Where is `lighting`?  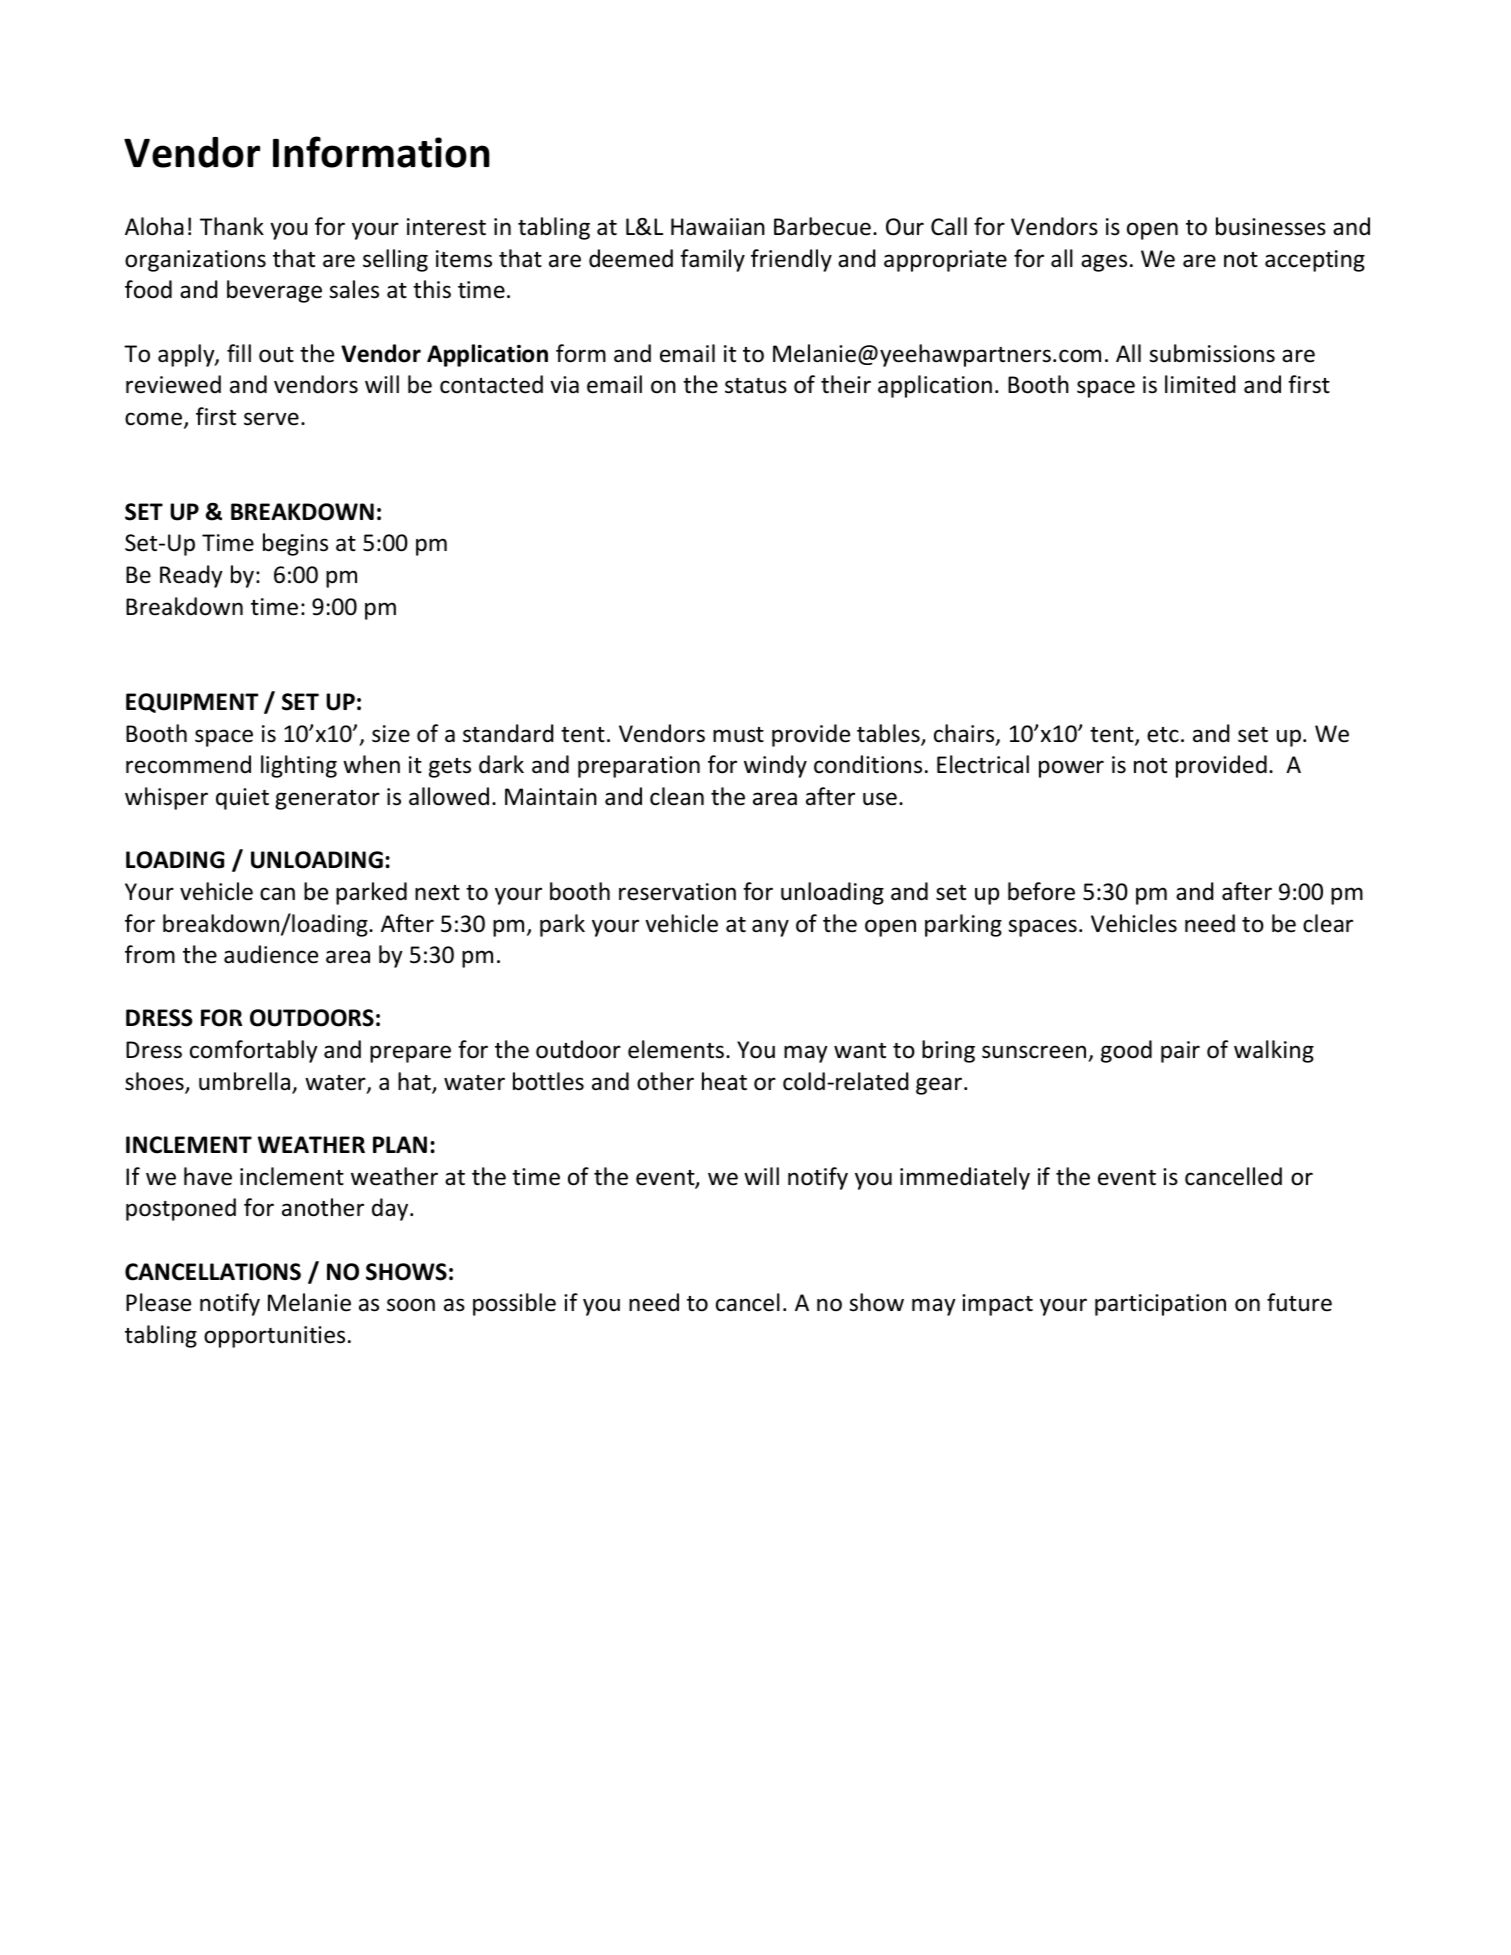 lighting is located at coordinates (299, 766).
